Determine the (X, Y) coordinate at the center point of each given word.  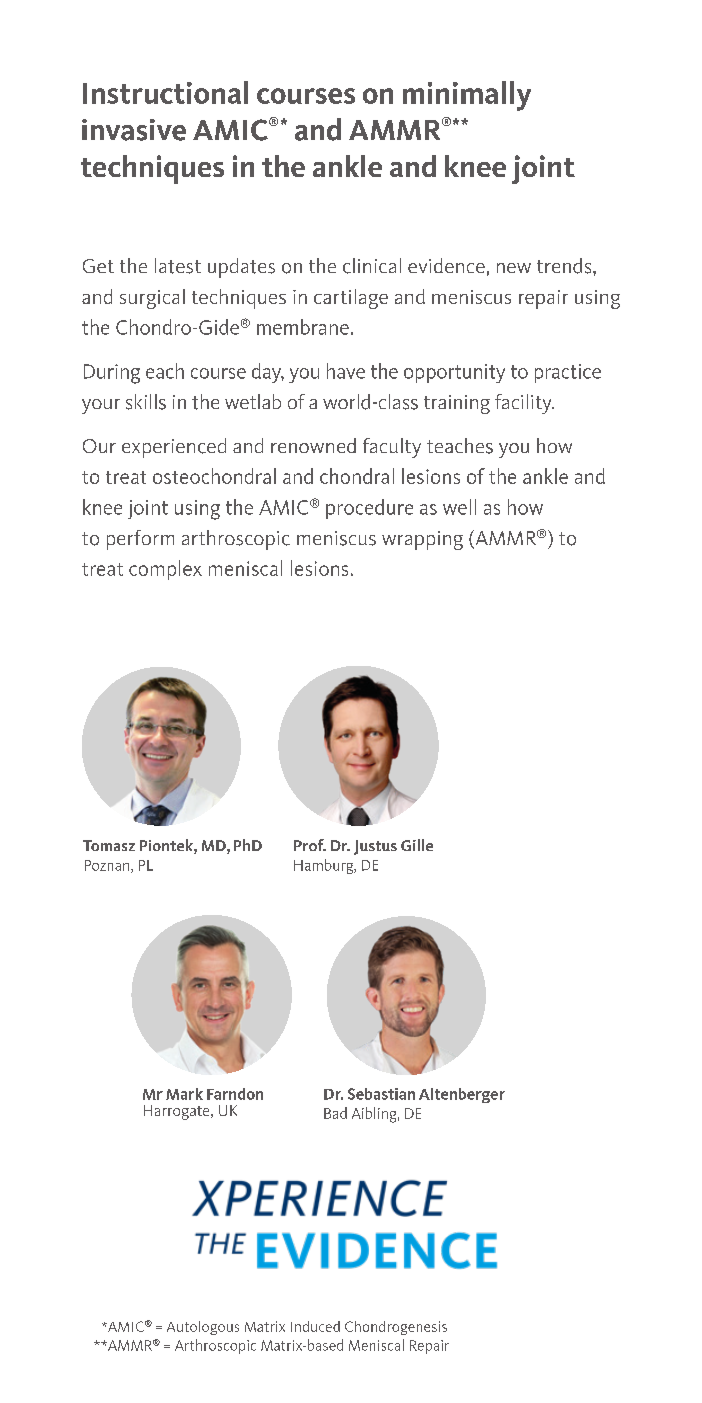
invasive (134, 130)
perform (140, 540)
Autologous (203, 1328)
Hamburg (325, 866)
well (459, 507)
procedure (369, 509)
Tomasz (109, 845)
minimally (467, 96)
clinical (372, 266)
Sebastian (381, 1094)
